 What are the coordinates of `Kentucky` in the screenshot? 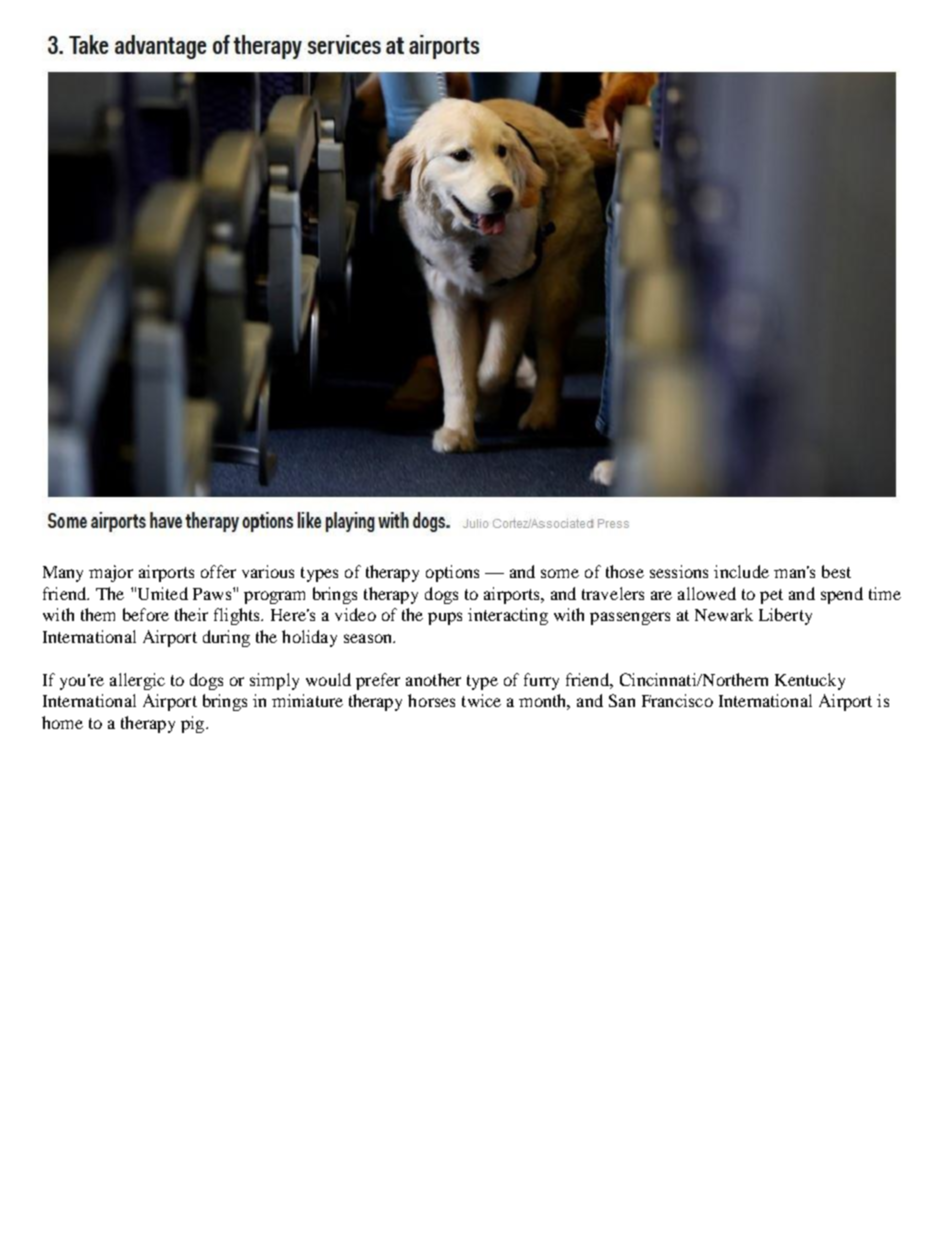 It's located at (810, 681).
